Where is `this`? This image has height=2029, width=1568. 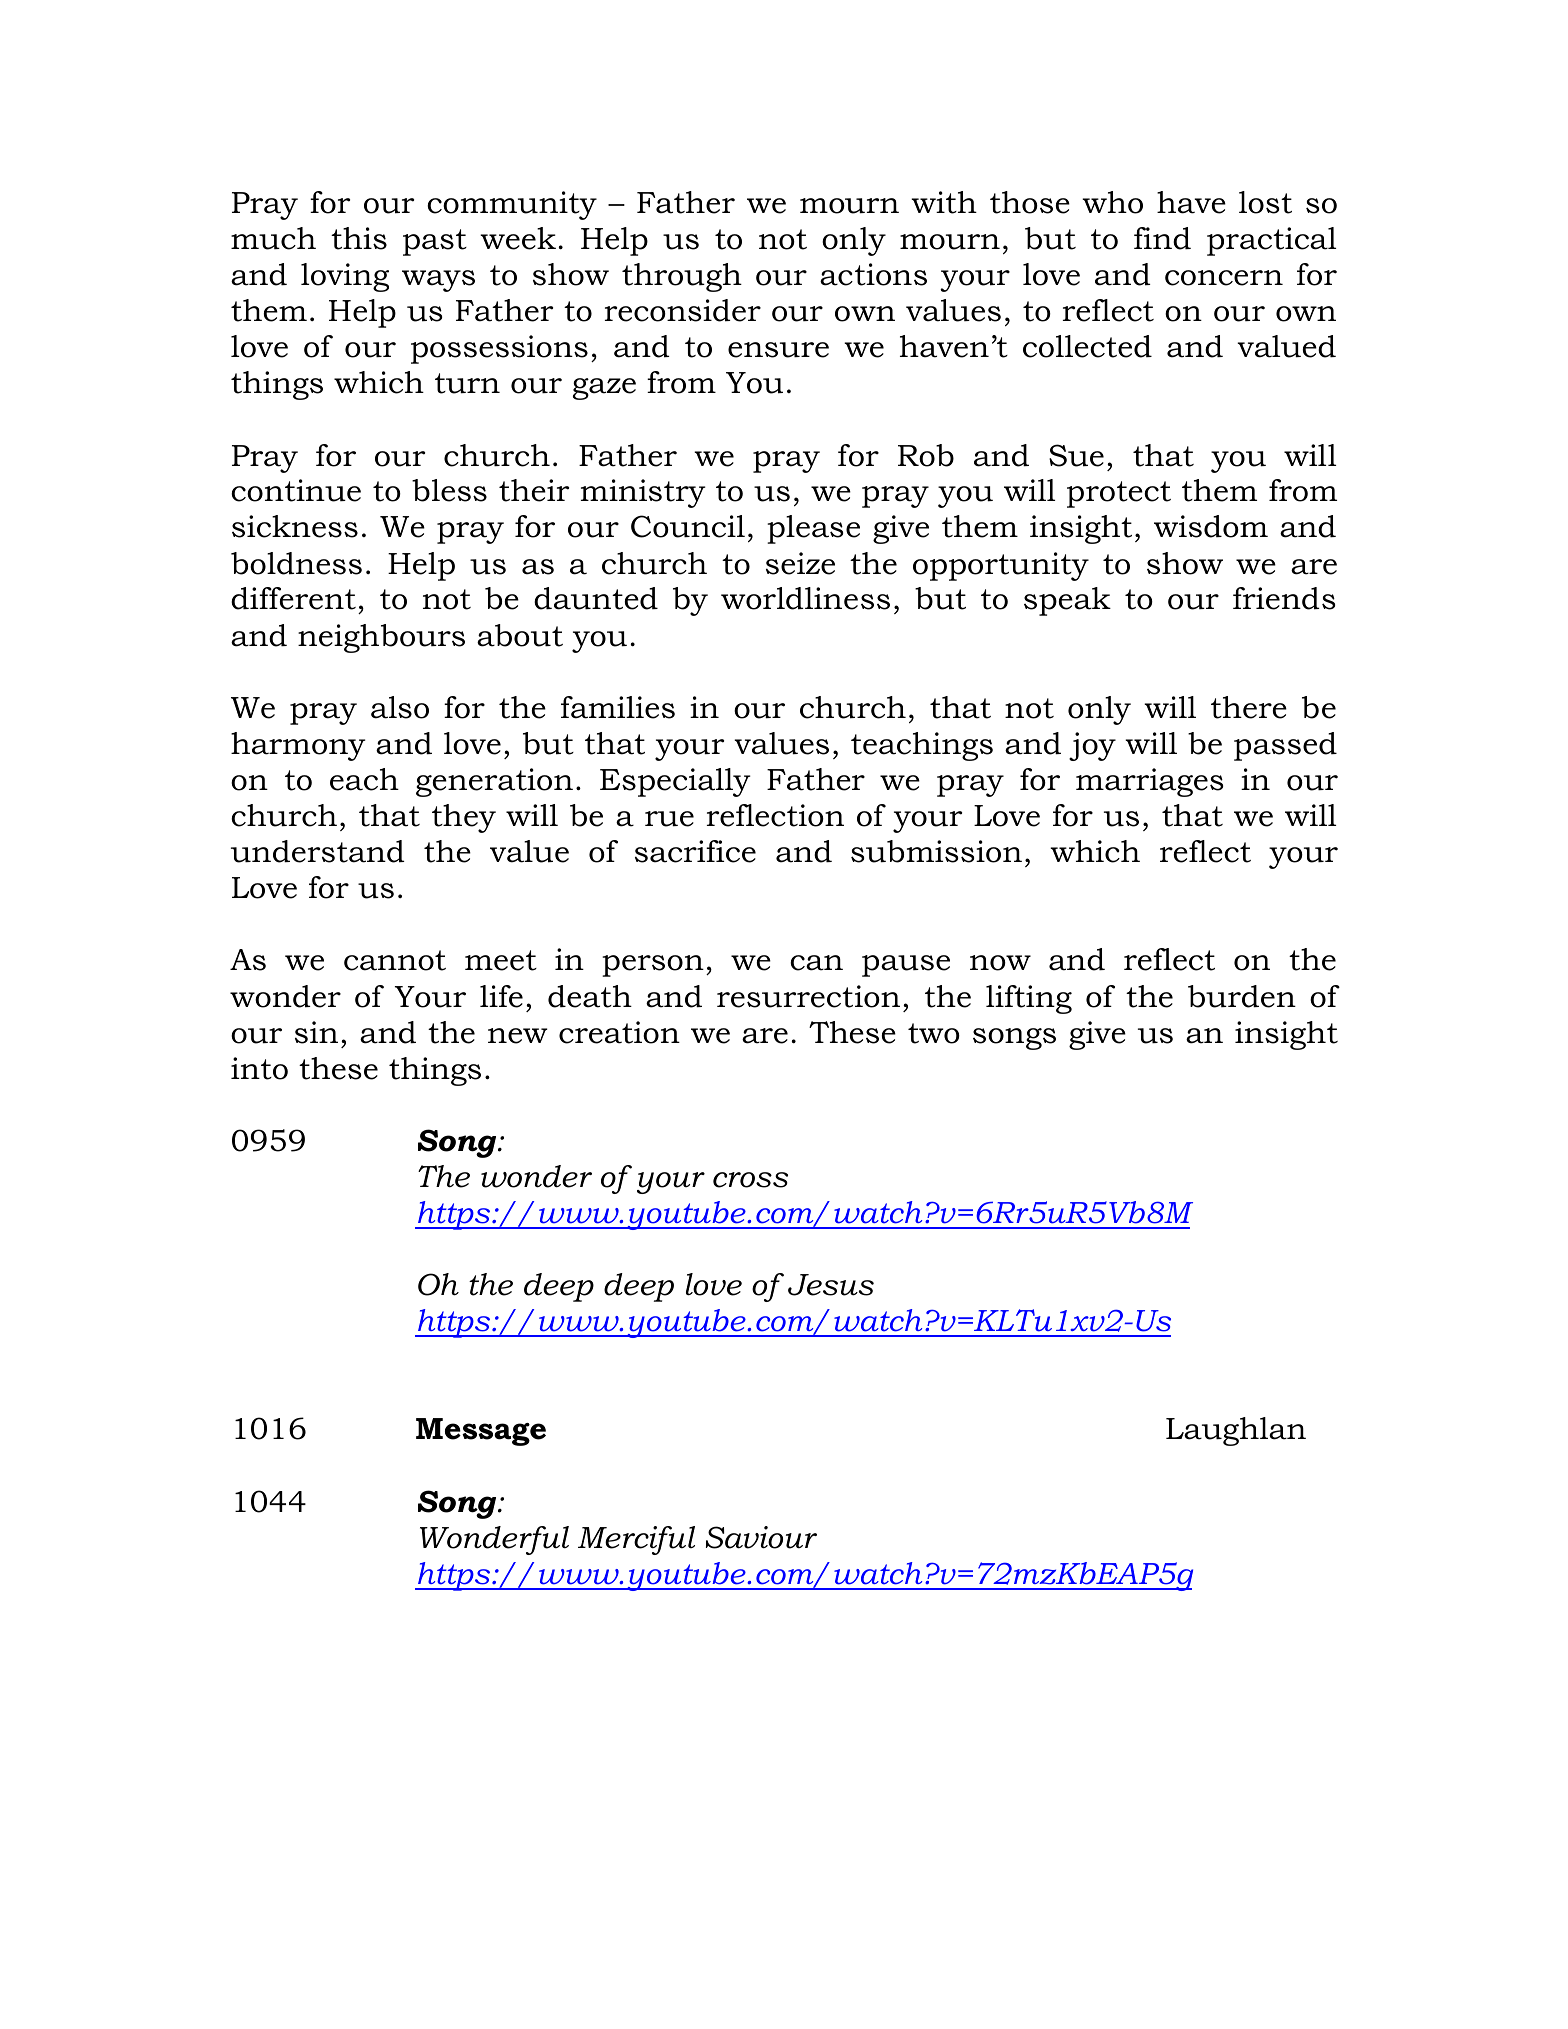
this is located at coordinates (359, 238).
